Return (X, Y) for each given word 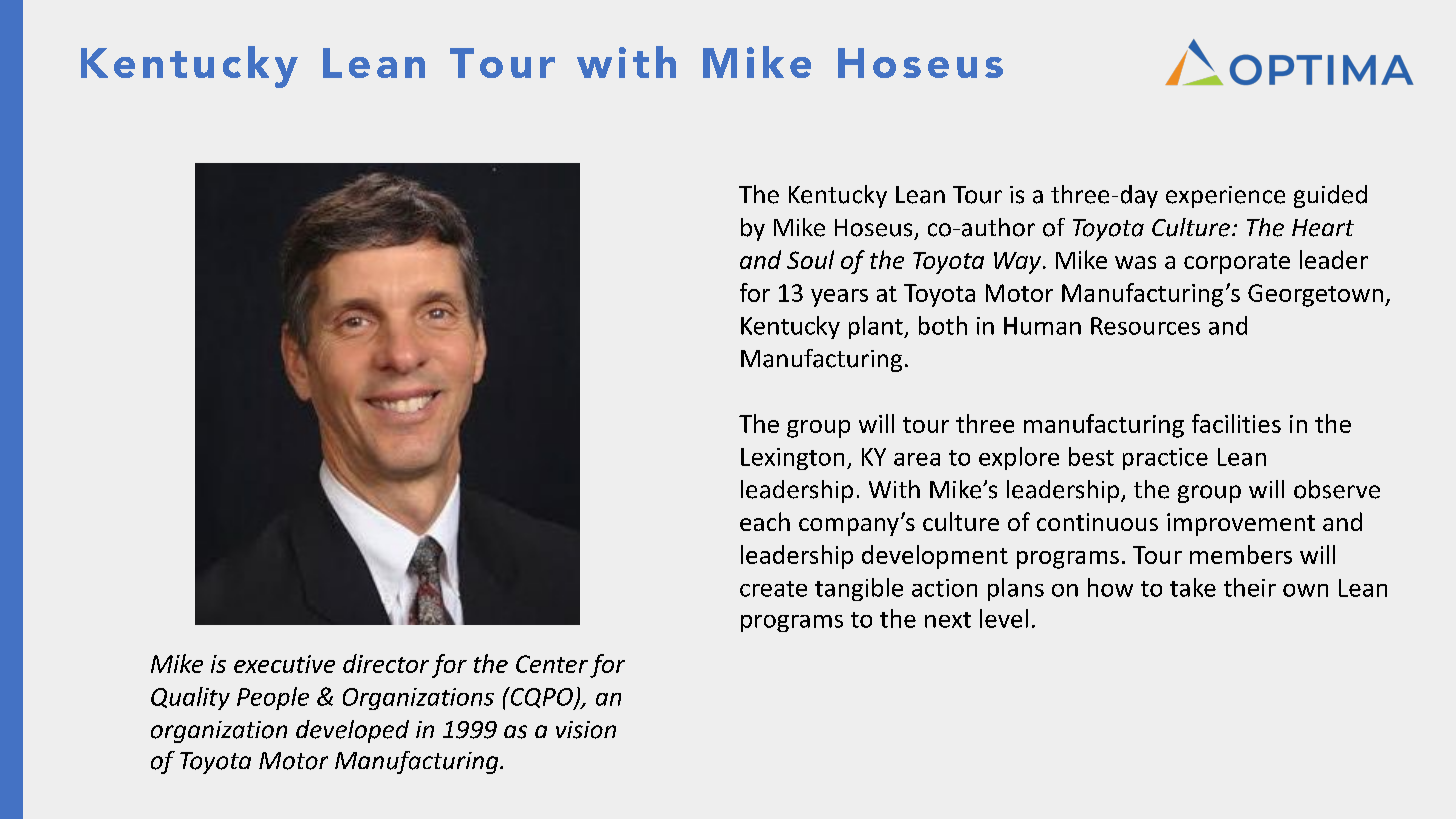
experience (1225, 197)
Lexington (792, 459)
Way (1017, 263)
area (917, 459)
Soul (810, 259)
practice (1165, 459)
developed (352, 731)
